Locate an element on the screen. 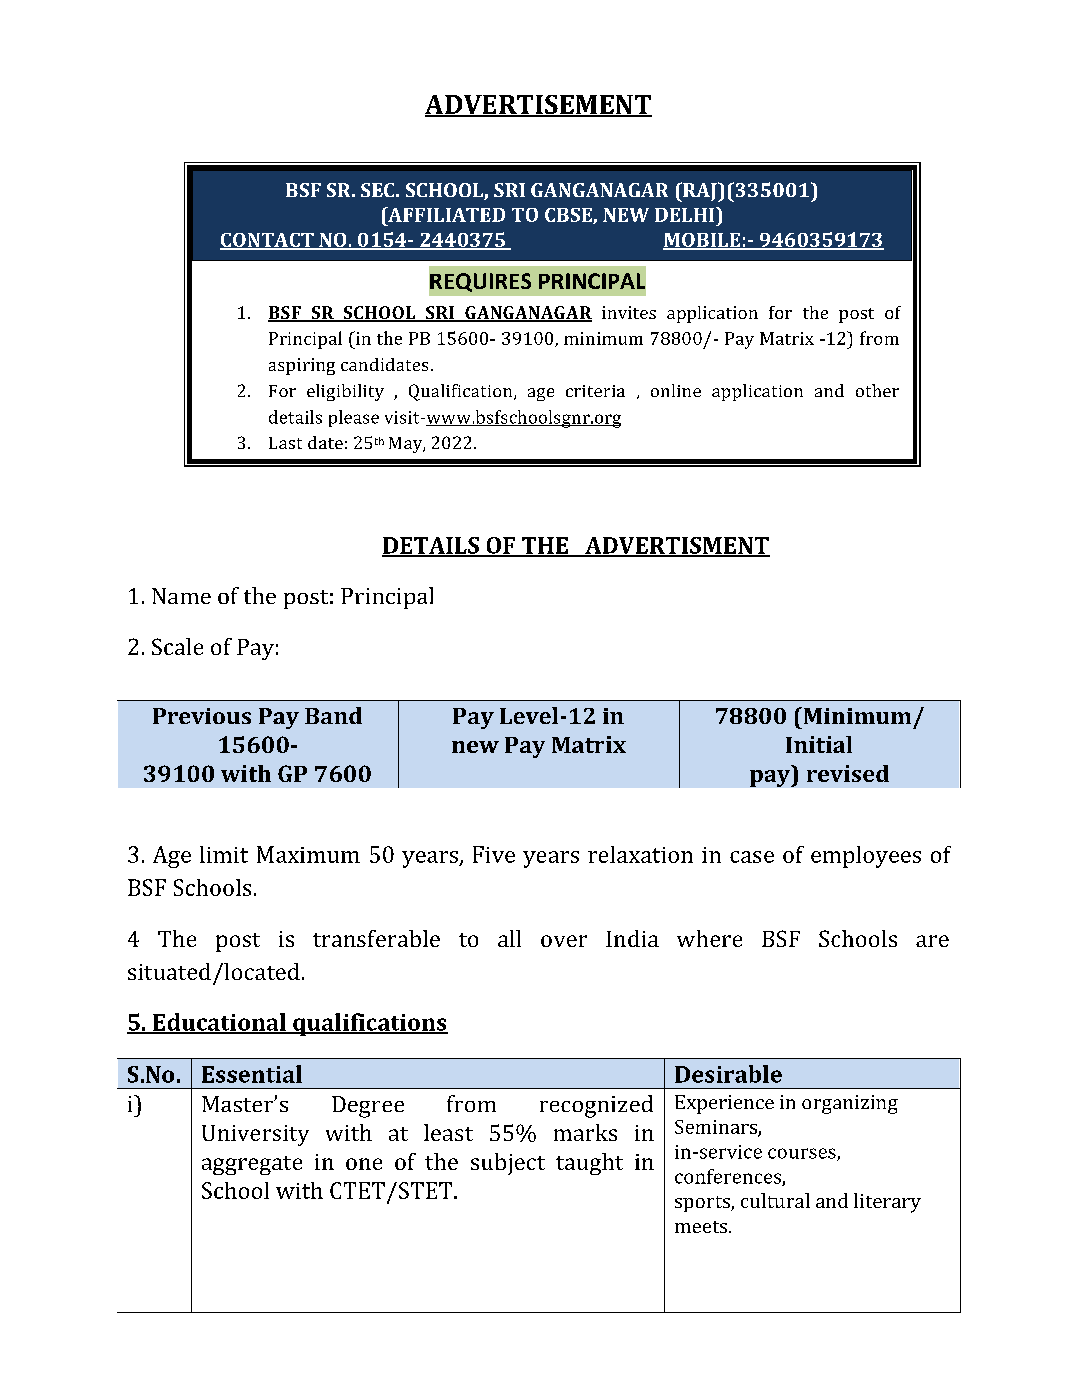 This screenshot has height=1394, width=1077. ADVERTISMENT is located at coordinates (676, 546).
